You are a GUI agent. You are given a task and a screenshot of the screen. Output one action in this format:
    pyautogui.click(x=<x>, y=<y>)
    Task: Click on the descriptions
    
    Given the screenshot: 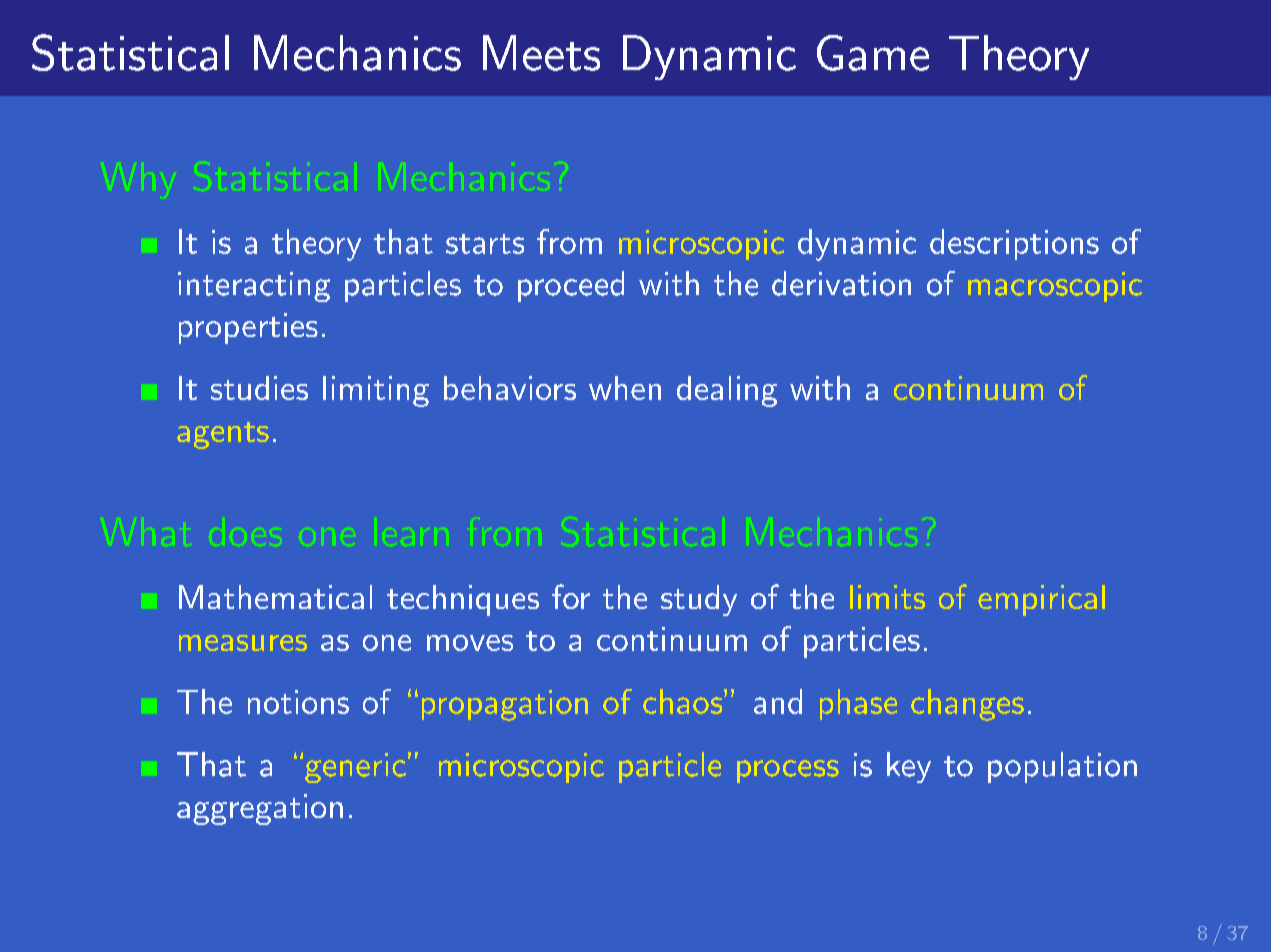 What is the action you would take?
    pyautogui.click(x=1014, y=244)
